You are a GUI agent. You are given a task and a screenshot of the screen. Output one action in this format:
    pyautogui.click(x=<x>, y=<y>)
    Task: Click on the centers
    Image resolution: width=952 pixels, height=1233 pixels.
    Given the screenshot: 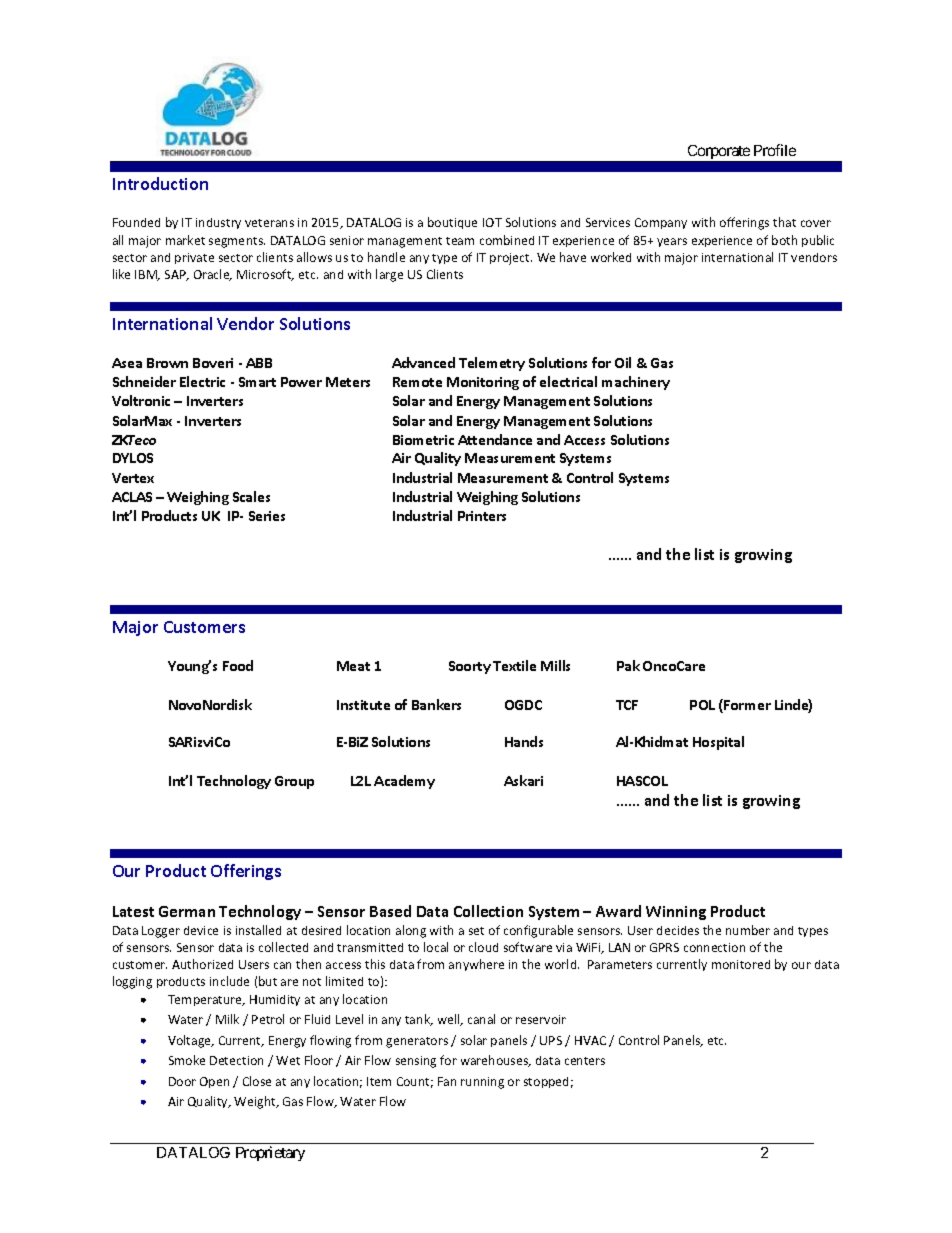 What is the action you would take?
    pyautogui.click(x=585, y=1061)
